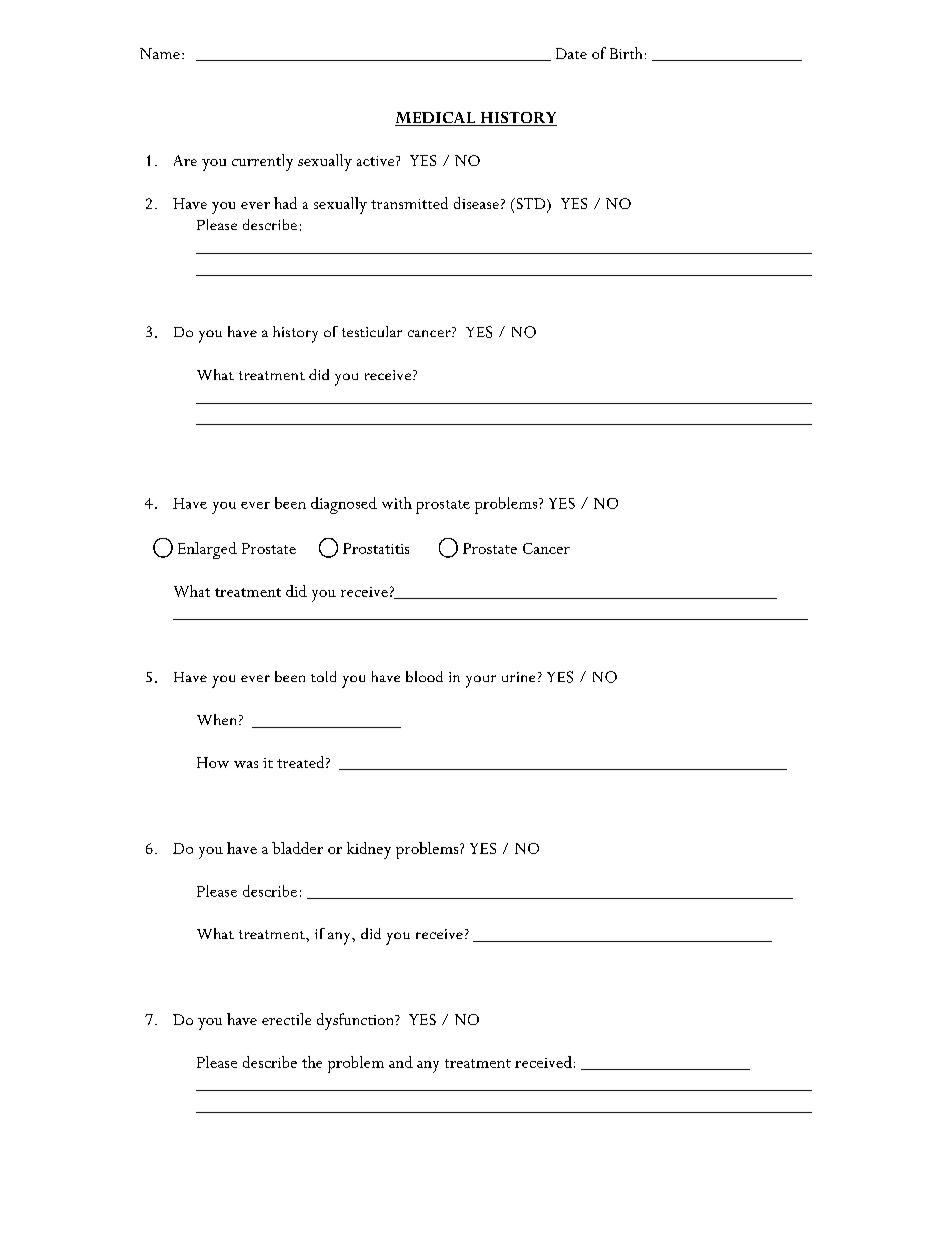 This screenshot has width=952, height=1233. What do you see at coordinates (344, 505) in the screenshot?
I see `diagnosed` at bounding box center [344, 505].
